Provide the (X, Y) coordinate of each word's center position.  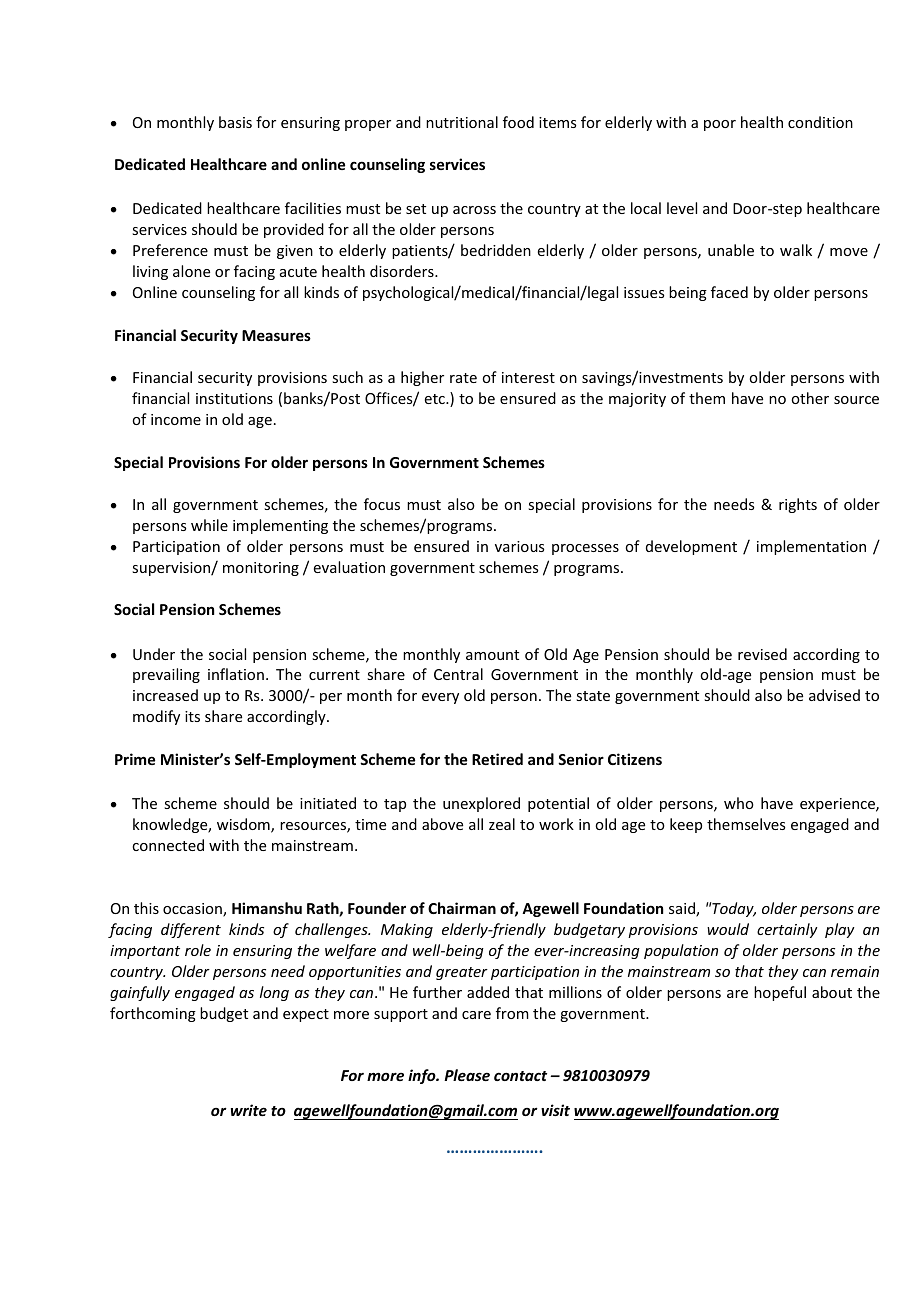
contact (520, 1076)
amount (492, 655)
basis (235, 122)
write (249, 1110)
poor (720, 125)
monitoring (261, 569)
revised (762, 654)
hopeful (780, 993)
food (518, 122)
